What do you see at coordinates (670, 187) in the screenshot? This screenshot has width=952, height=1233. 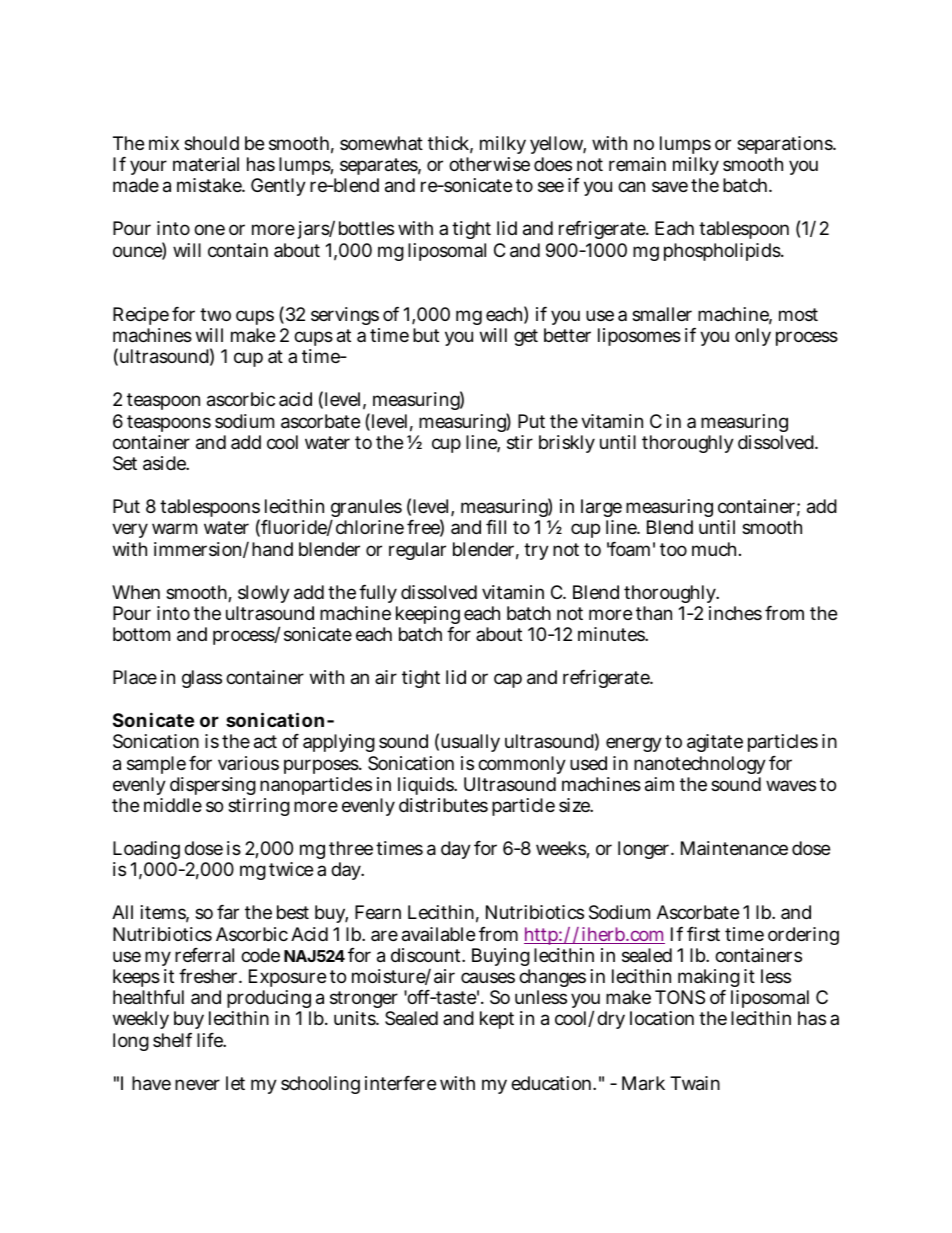 I see `save` at bounding box center [670, 187].
